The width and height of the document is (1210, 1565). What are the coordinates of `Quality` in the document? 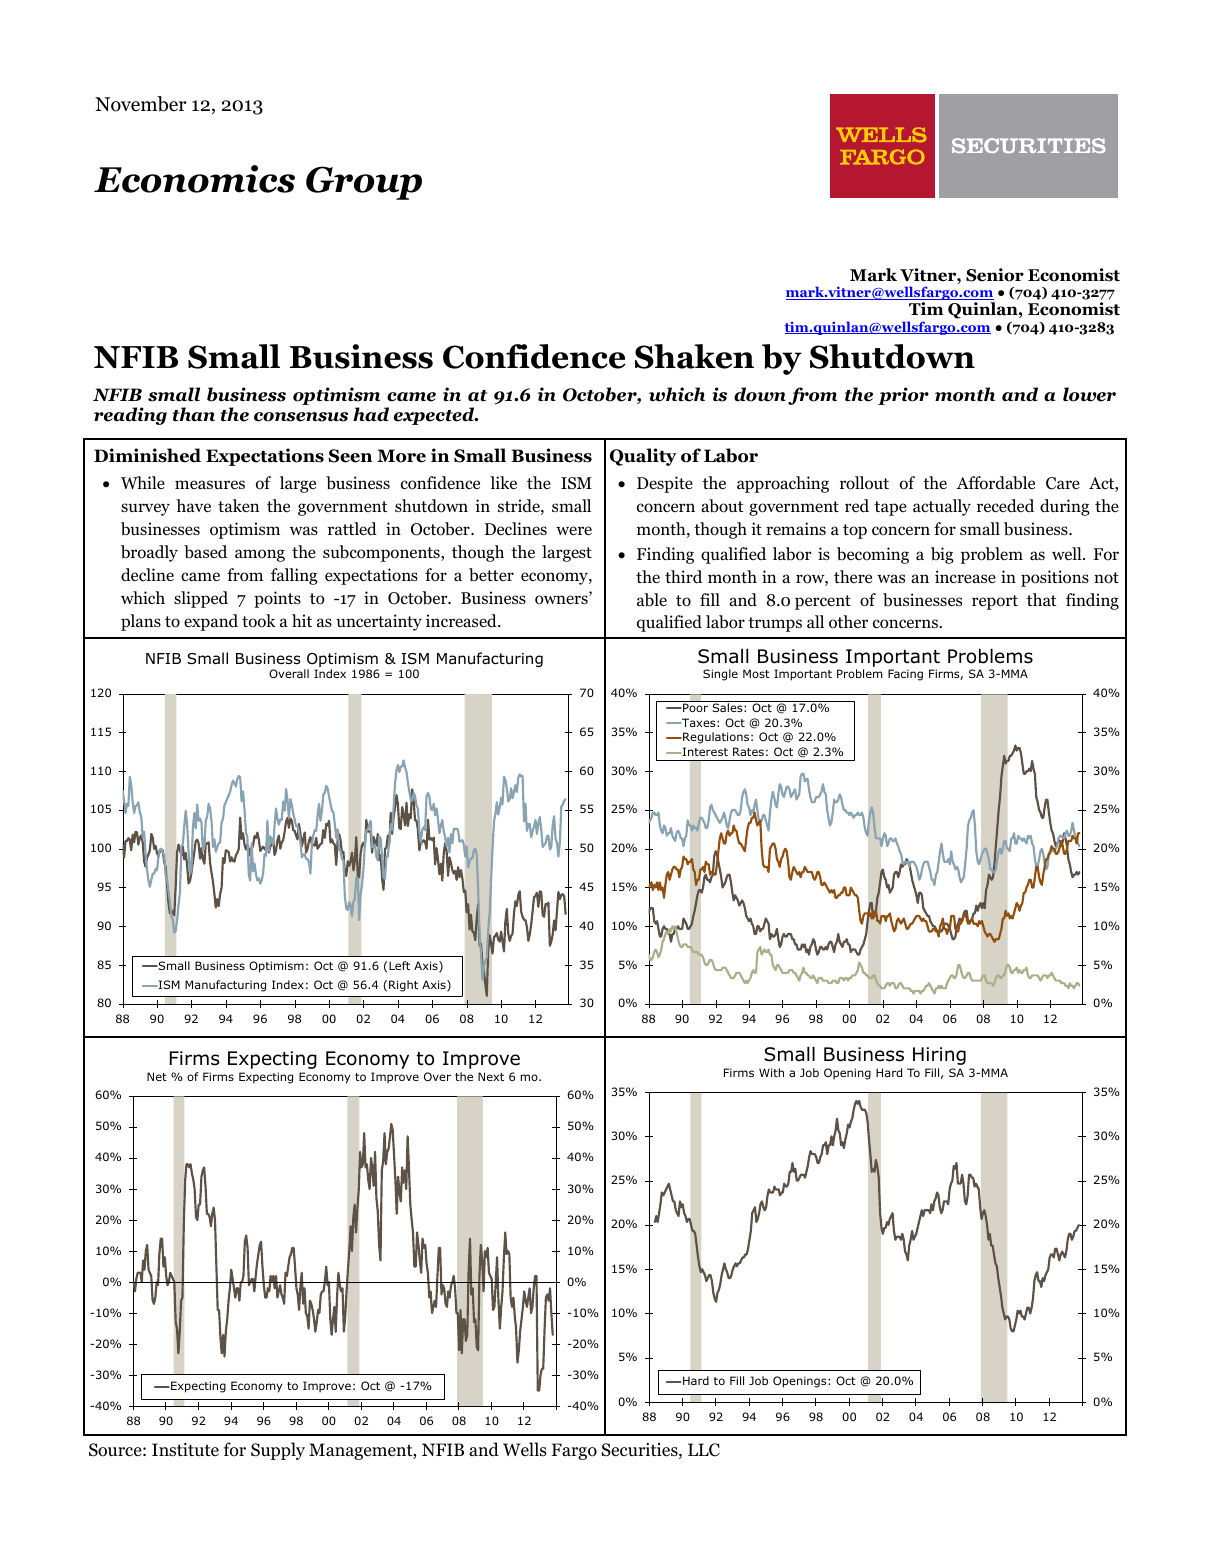 It's located at (643, 457).
